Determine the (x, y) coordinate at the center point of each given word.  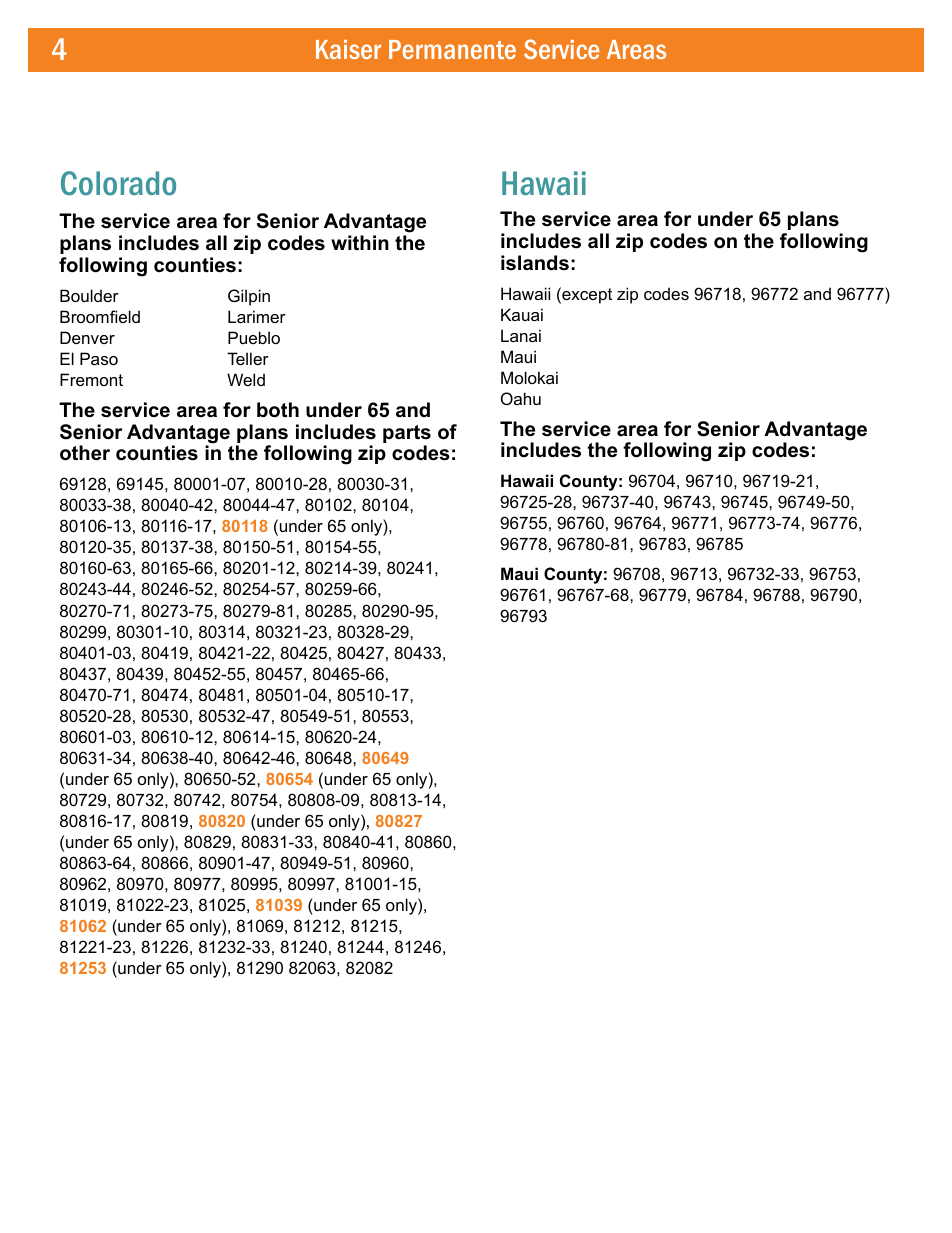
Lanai (521, 335)
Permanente (452, 49)
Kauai (522, 314)
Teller (248, 358)
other (85, 453)
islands (535, 263)
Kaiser (348, 49)
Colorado (118, 183)
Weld (246, 379)
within (360, 242)
